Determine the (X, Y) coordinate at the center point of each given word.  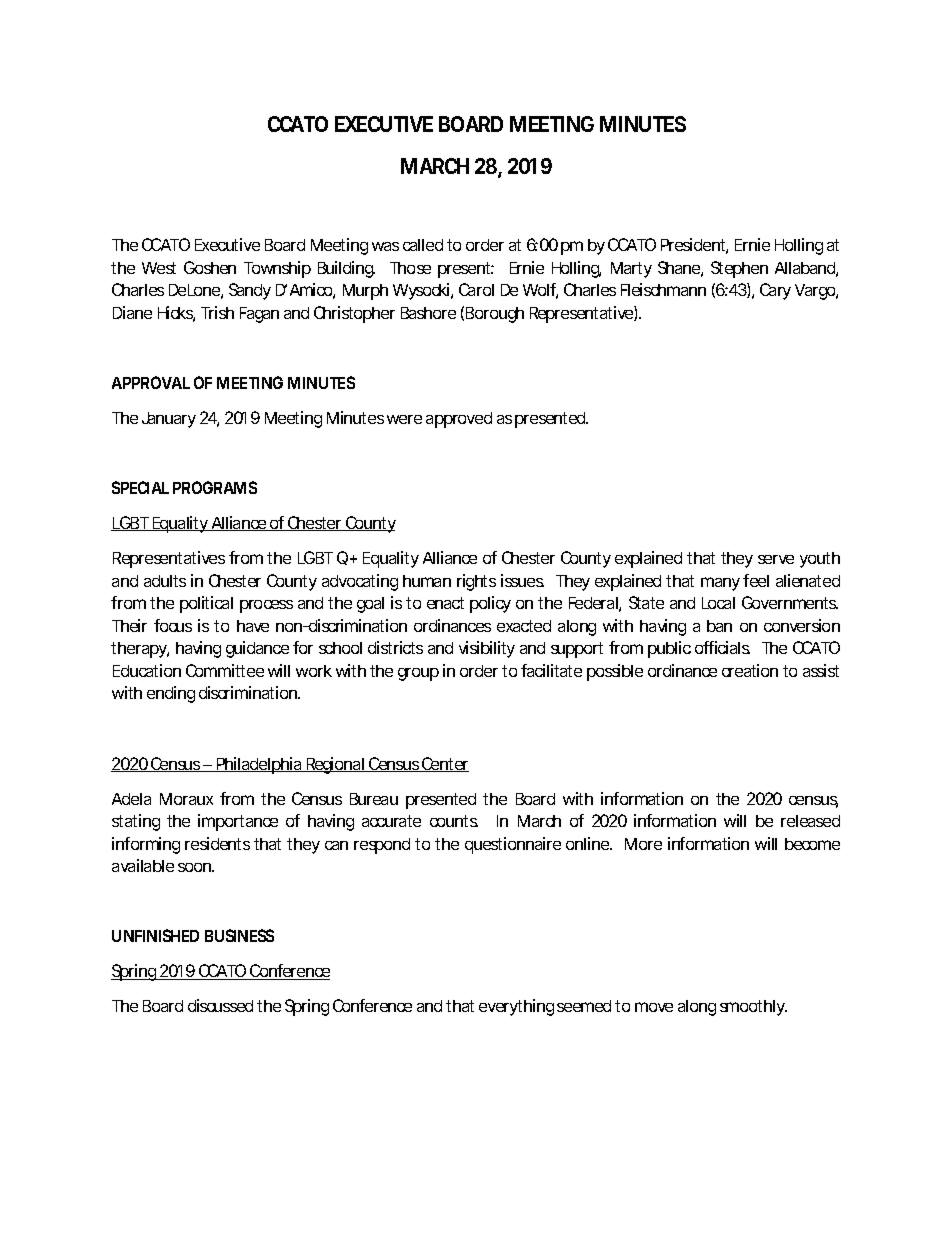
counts (454, 821)
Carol (476, 289)
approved (459, 420)
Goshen (210, 267)
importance (238, 822)
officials (722, 647)
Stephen (739, 269)
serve (776, 559)
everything (516, 1007)
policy (490, 604)
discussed (220, 1005)
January (169, 420)
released (810, 821)
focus (173, 625)
